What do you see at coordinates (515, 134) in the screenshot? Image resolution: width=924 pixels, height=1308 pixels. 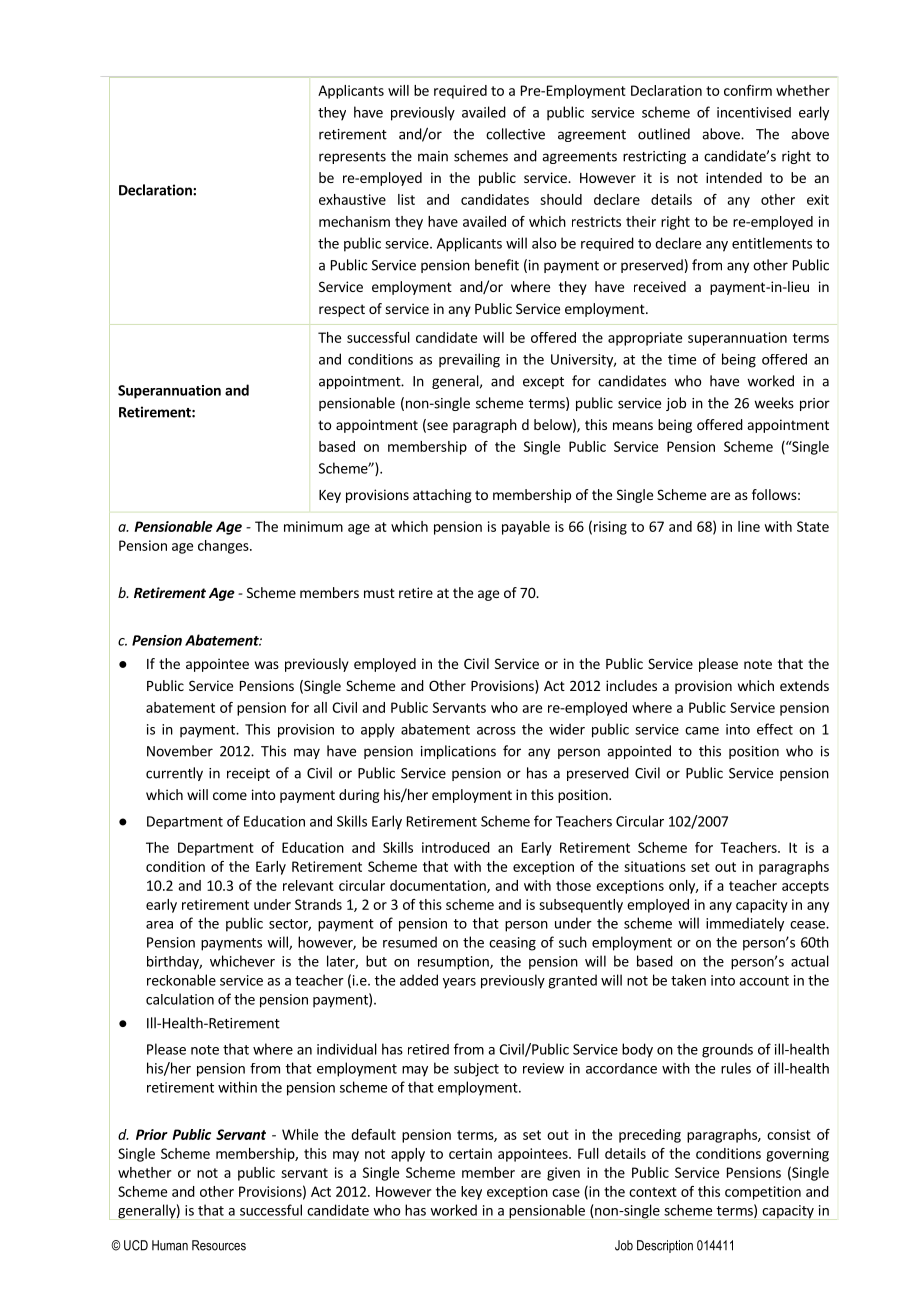 I see `collective` at bounding box center [515, 134].
